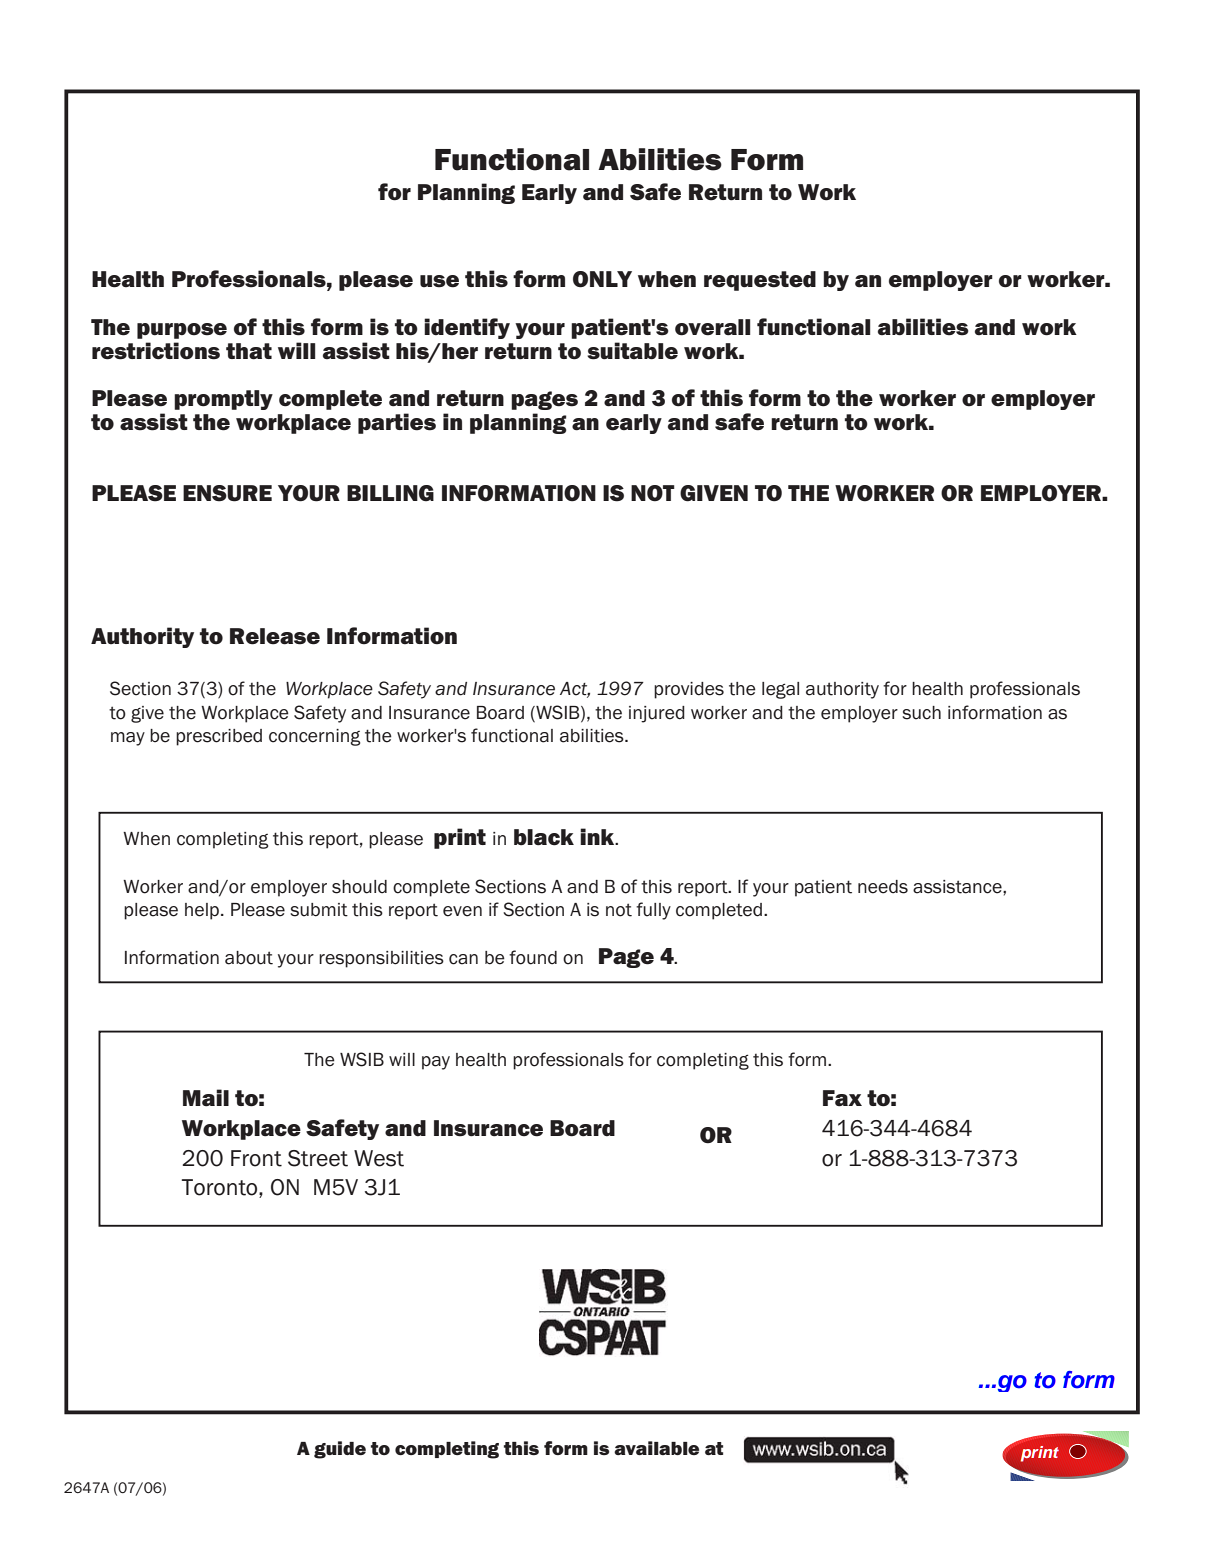 The width and height of the image is (1208, 1563). What do you see at coordinates (656, 1448) in the image?
I see `available` at bounding box center [656, 1448].
